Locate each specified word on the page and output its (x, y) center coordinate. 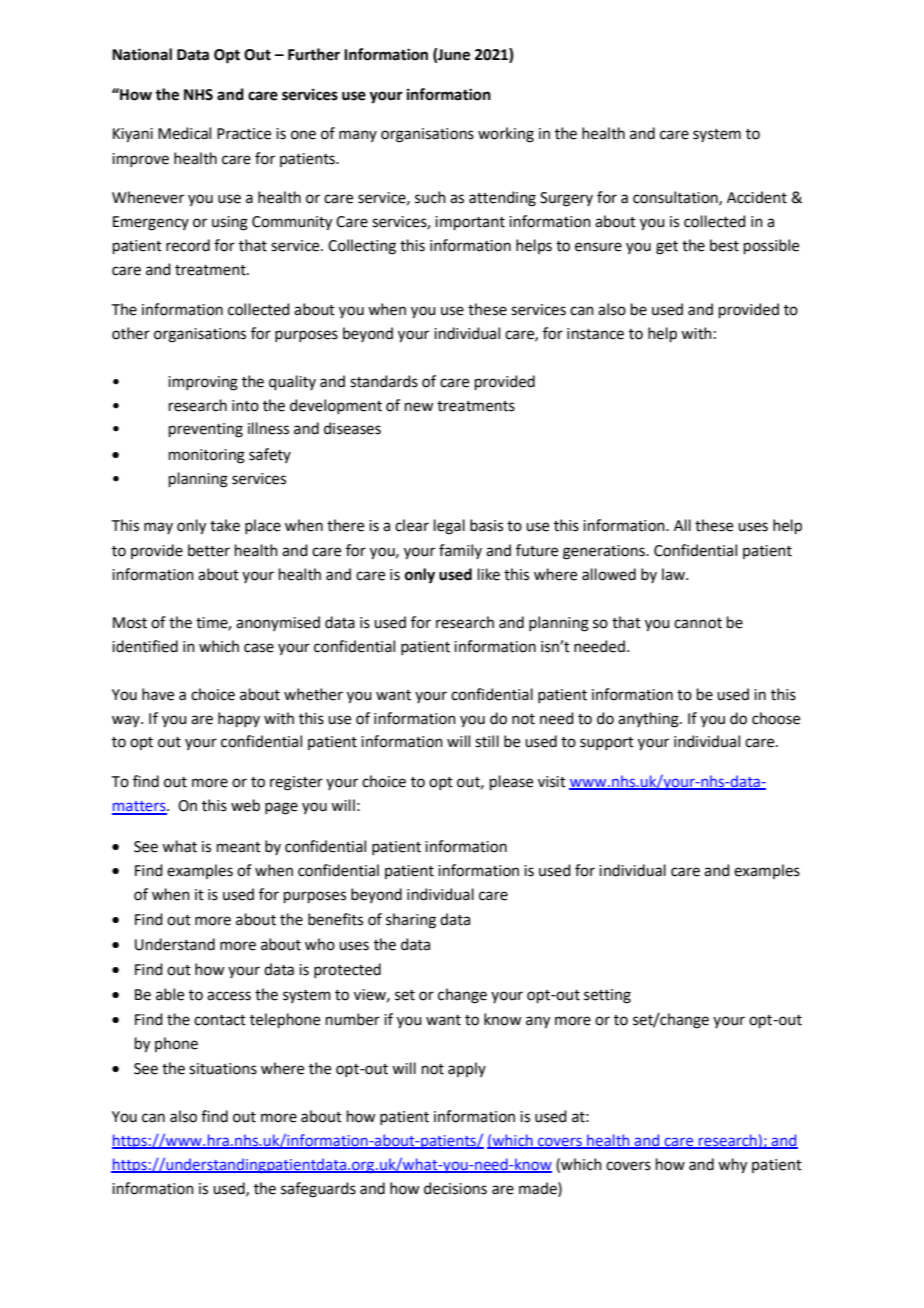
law (675, 574)
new (419, 407)
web (245, 805)
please (511, 782)
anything (649, 720)
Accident (757, 197)
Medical (184, 133)
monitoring (207, 456)
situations (223, 1069)
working (506, 135)
